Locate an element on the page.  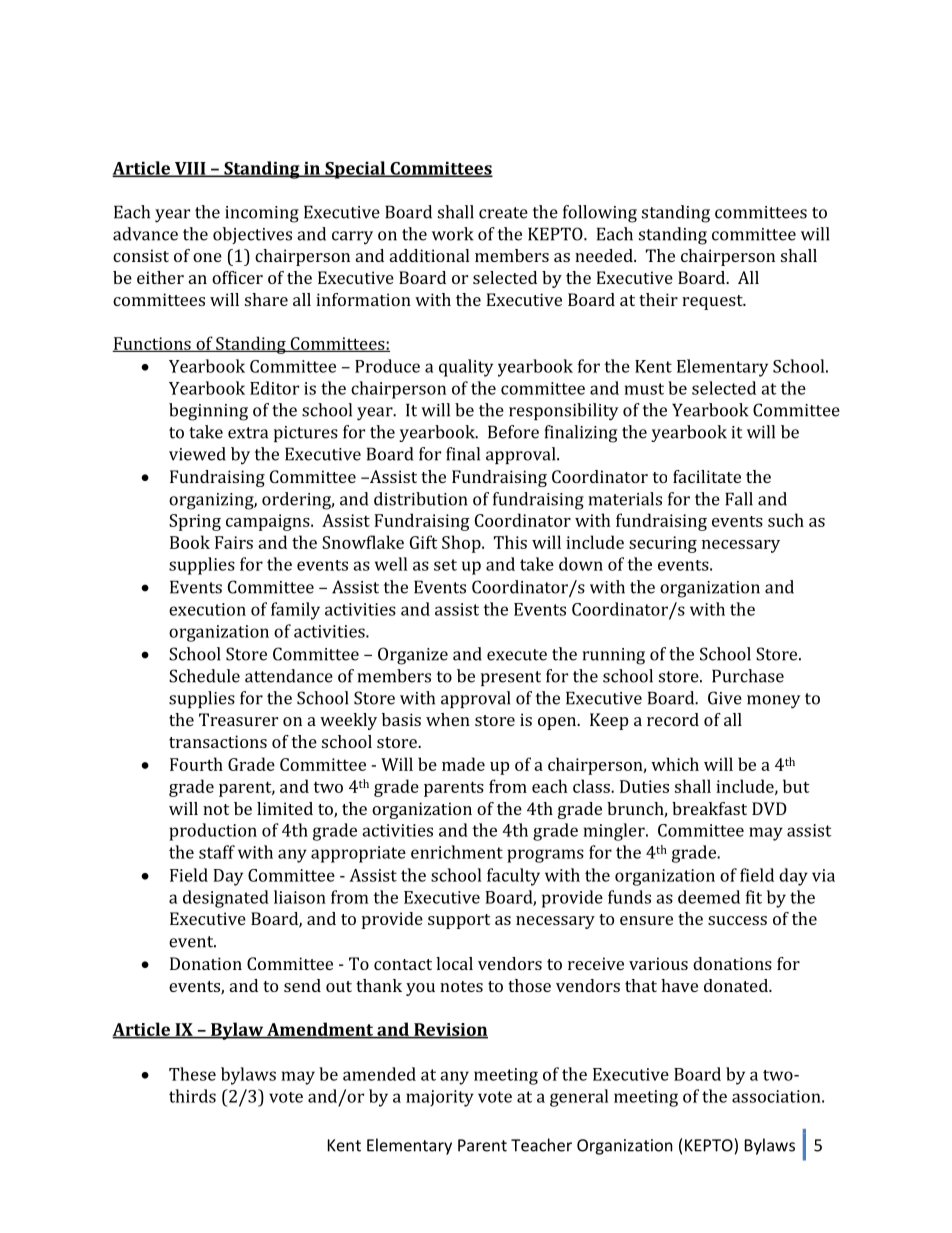
incoming is located at coordinates (262, 214).
